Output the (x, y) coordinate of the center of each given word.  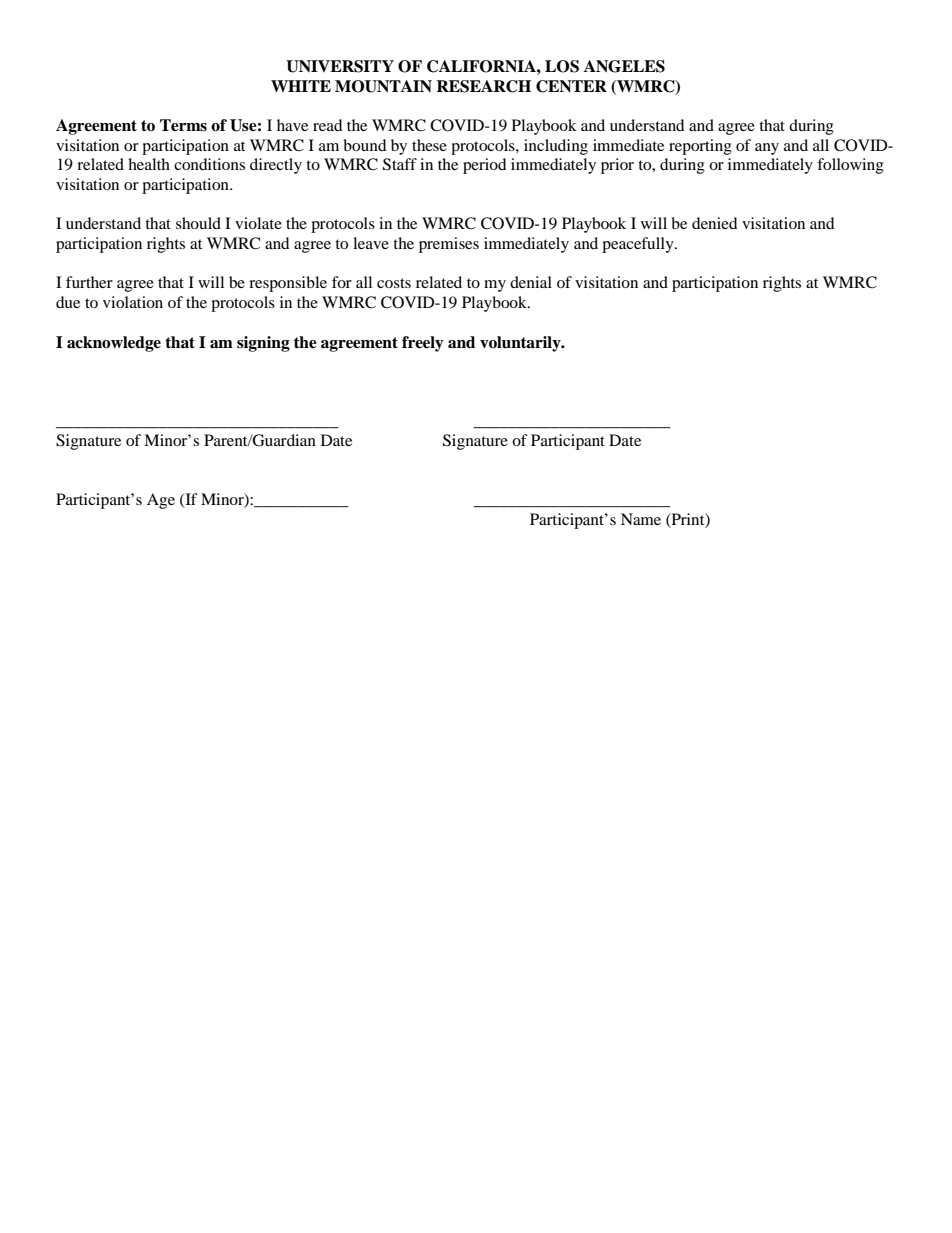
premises (449, 245)
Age (161, 501)
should (198, 223)
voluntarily (521, 344)
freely (423, 344)
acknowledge (114, 344)
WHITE (301, 86)
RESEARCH (483, 86)
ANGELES (624, 66)
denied (715, 223)
